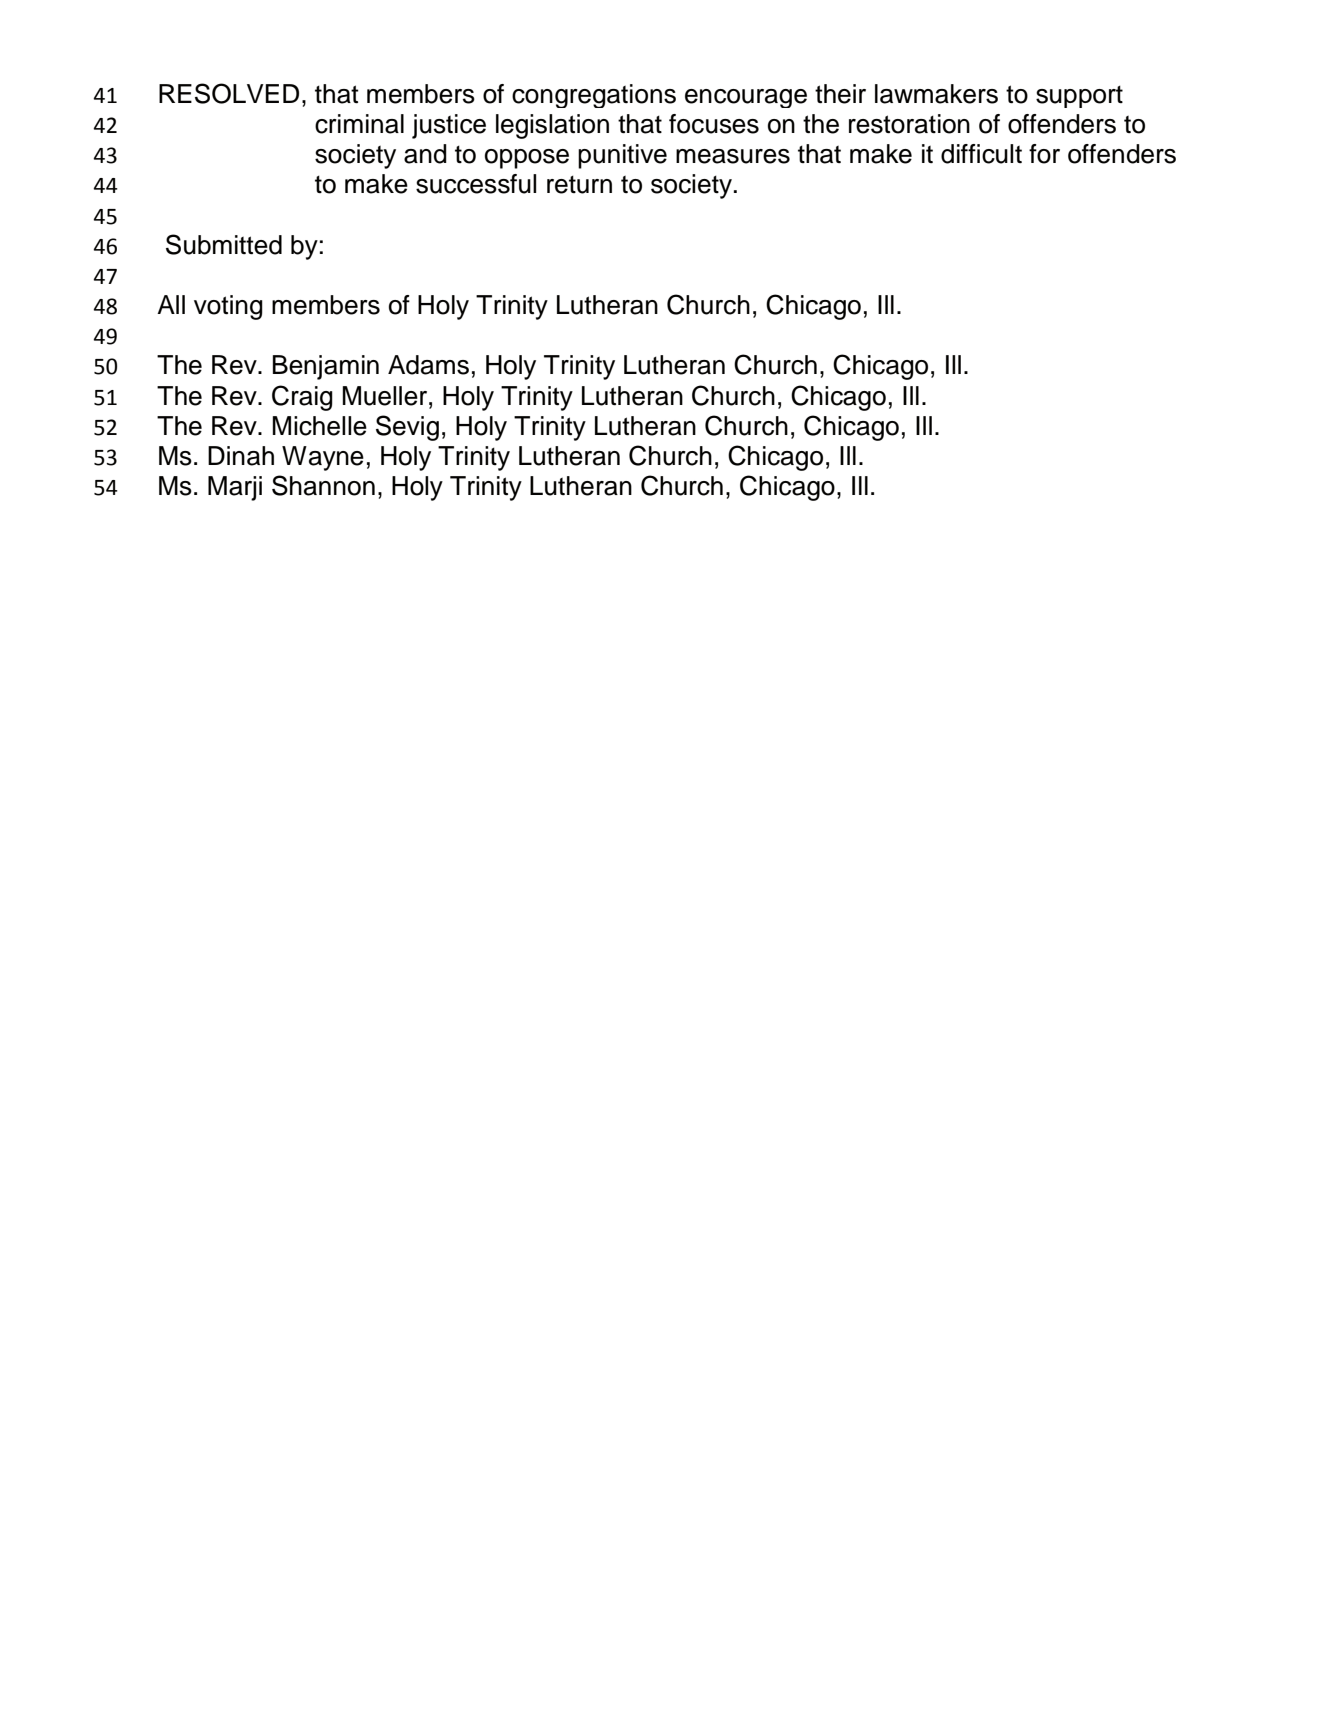 The image size is (1338, 1732). Describe the element at coordinates (909, 124) in the screenshot. I see `restoration` at that location.
